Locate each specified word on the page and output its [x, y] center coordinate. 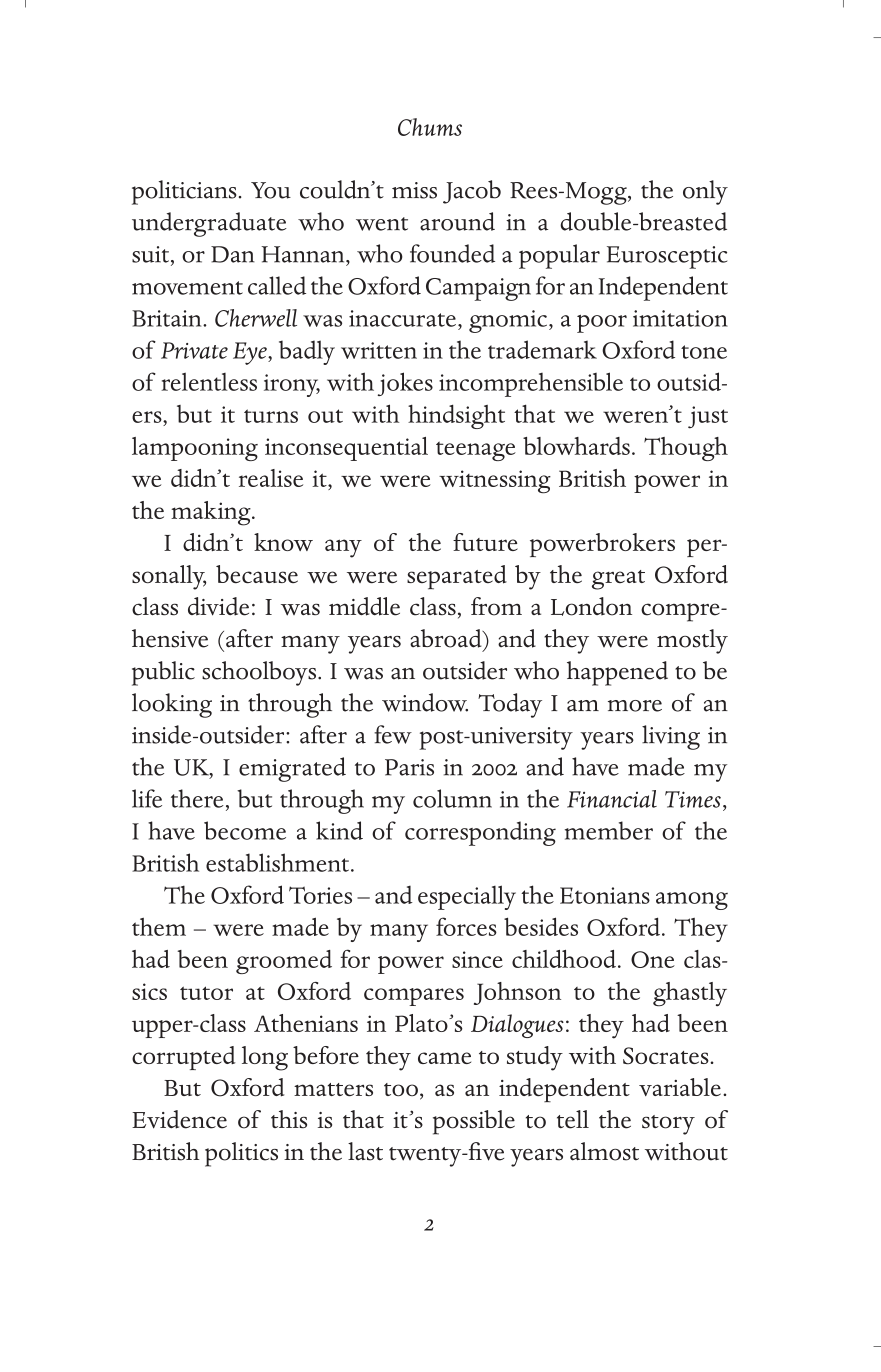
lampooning [195, 449]
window [425, 702]
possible [474, 1122]
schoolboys [260, 673]
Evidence [179, 1119]
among [692, 901]
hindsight [456, 416]
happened [617, 673]
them [159, 927]
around [457, 221]
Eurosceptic [667, 257]
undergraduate [209, 224]
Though [686, 449]
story [668, 1125]
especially [467, 897]
